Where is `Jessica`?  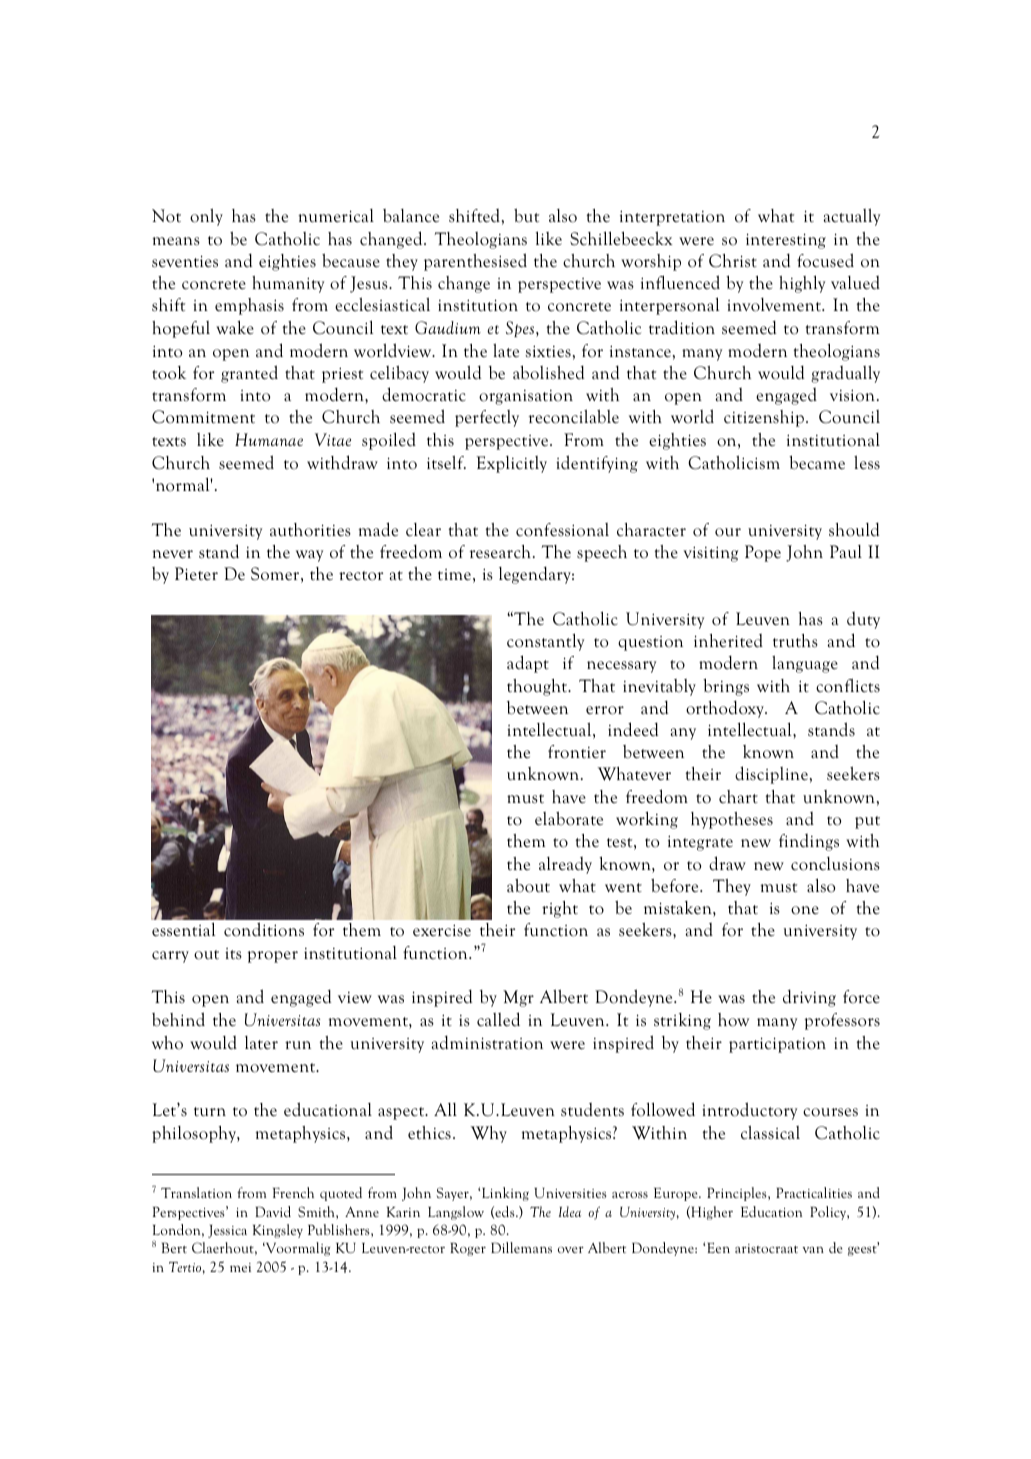
Jessica is located at coordinates (227, 1231).
